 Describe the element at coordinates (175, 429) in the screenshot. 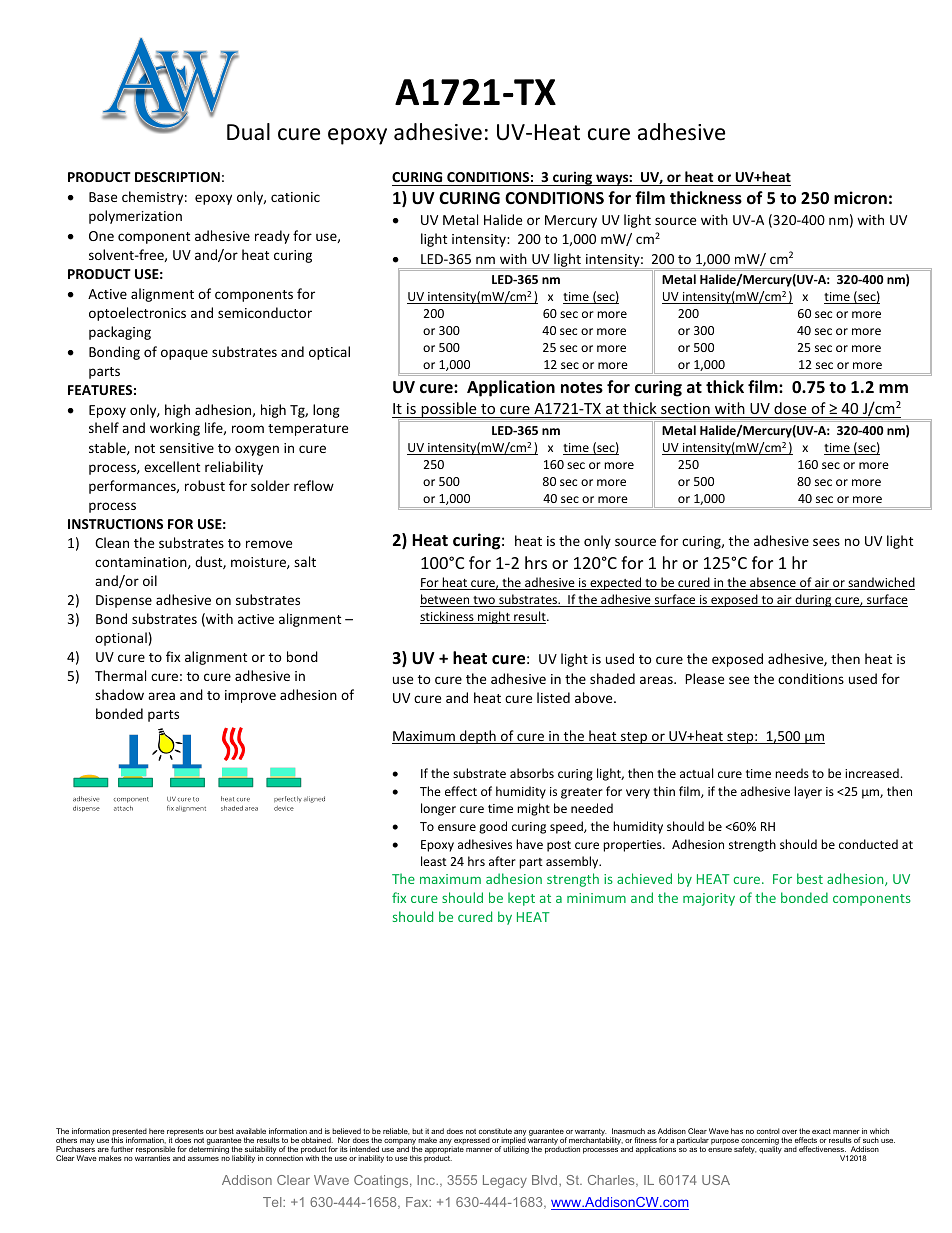

I see `working` at that location.
